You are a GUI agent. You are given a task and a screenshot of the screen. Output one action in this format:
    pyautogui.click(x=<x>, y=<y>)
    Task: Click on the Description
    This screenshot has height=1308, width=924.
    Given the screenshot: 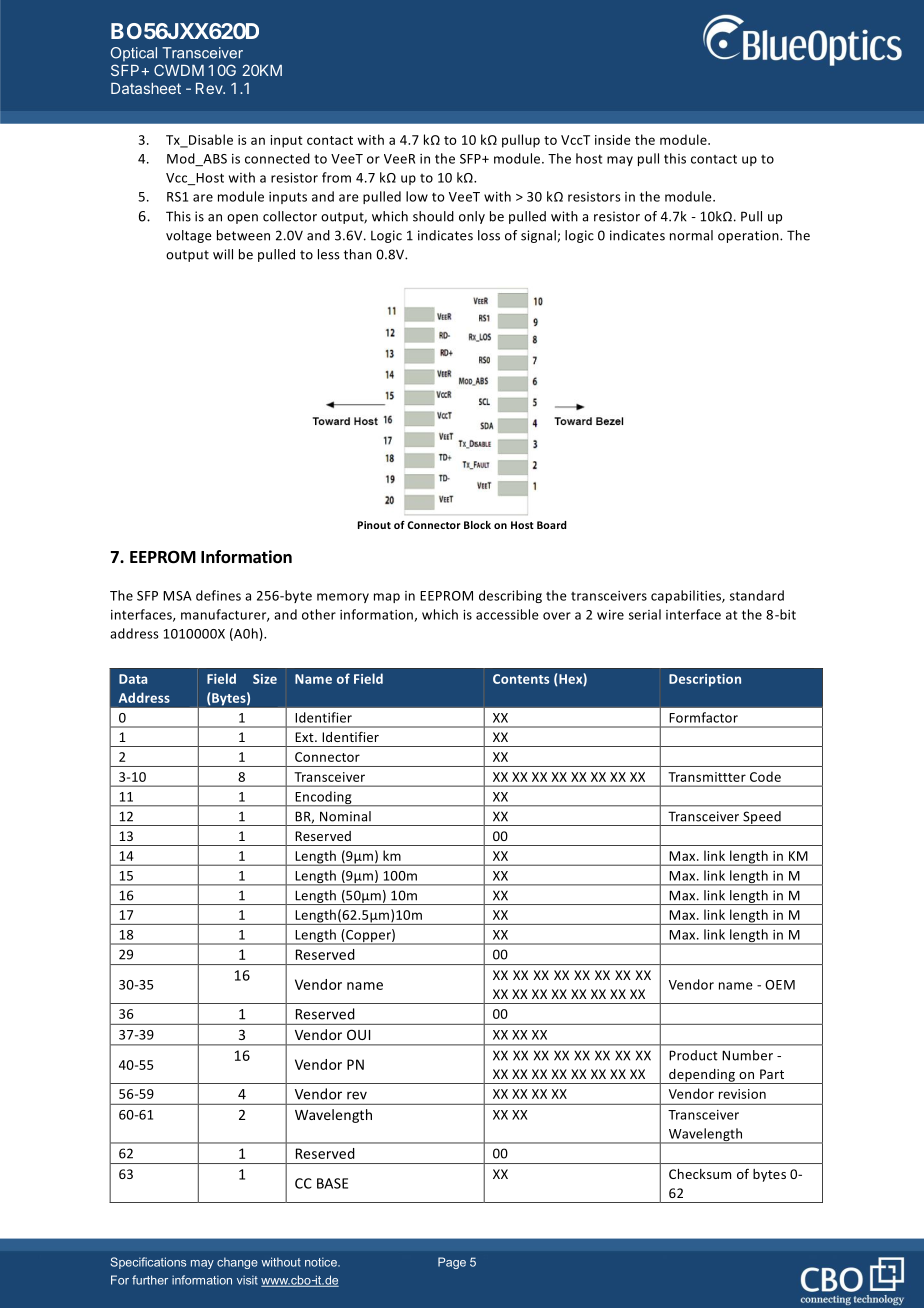 What is the action you would take?
    pyautogui.click(x=705, y=680)
